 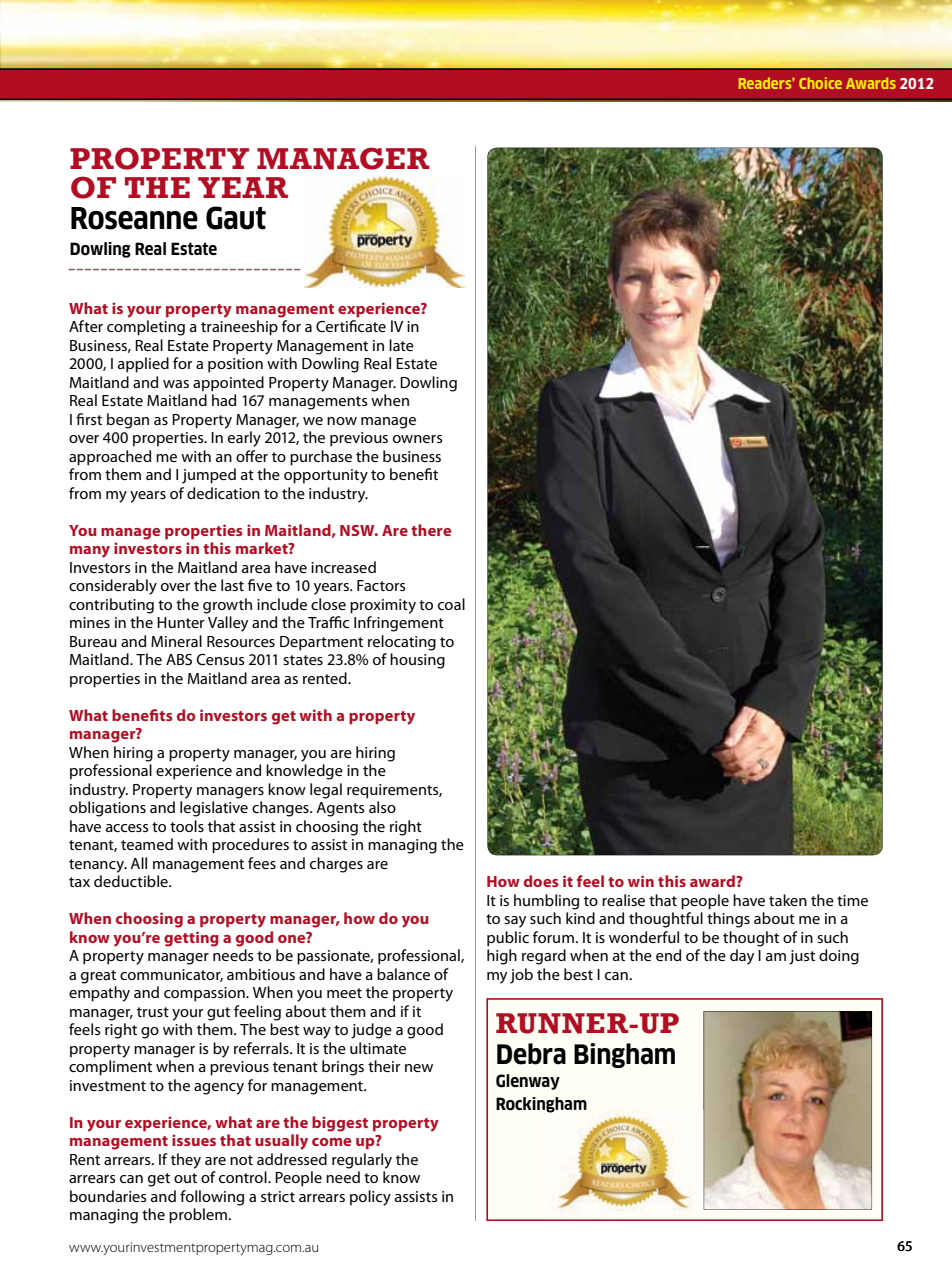 I want to click on they, so click(x=186, y=1161).
